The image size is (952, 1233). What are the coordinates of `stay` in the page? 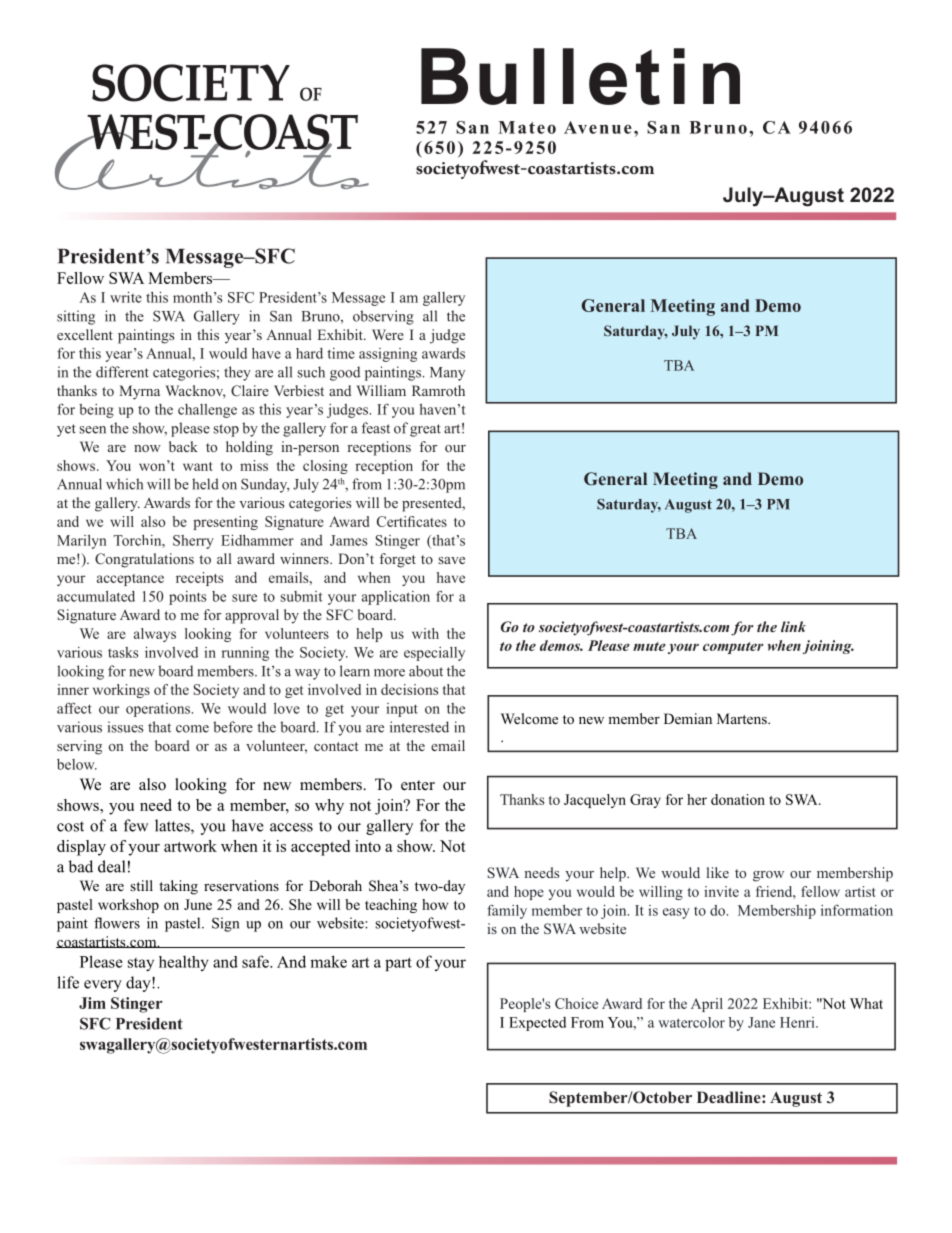 It's located at (141, 964).
